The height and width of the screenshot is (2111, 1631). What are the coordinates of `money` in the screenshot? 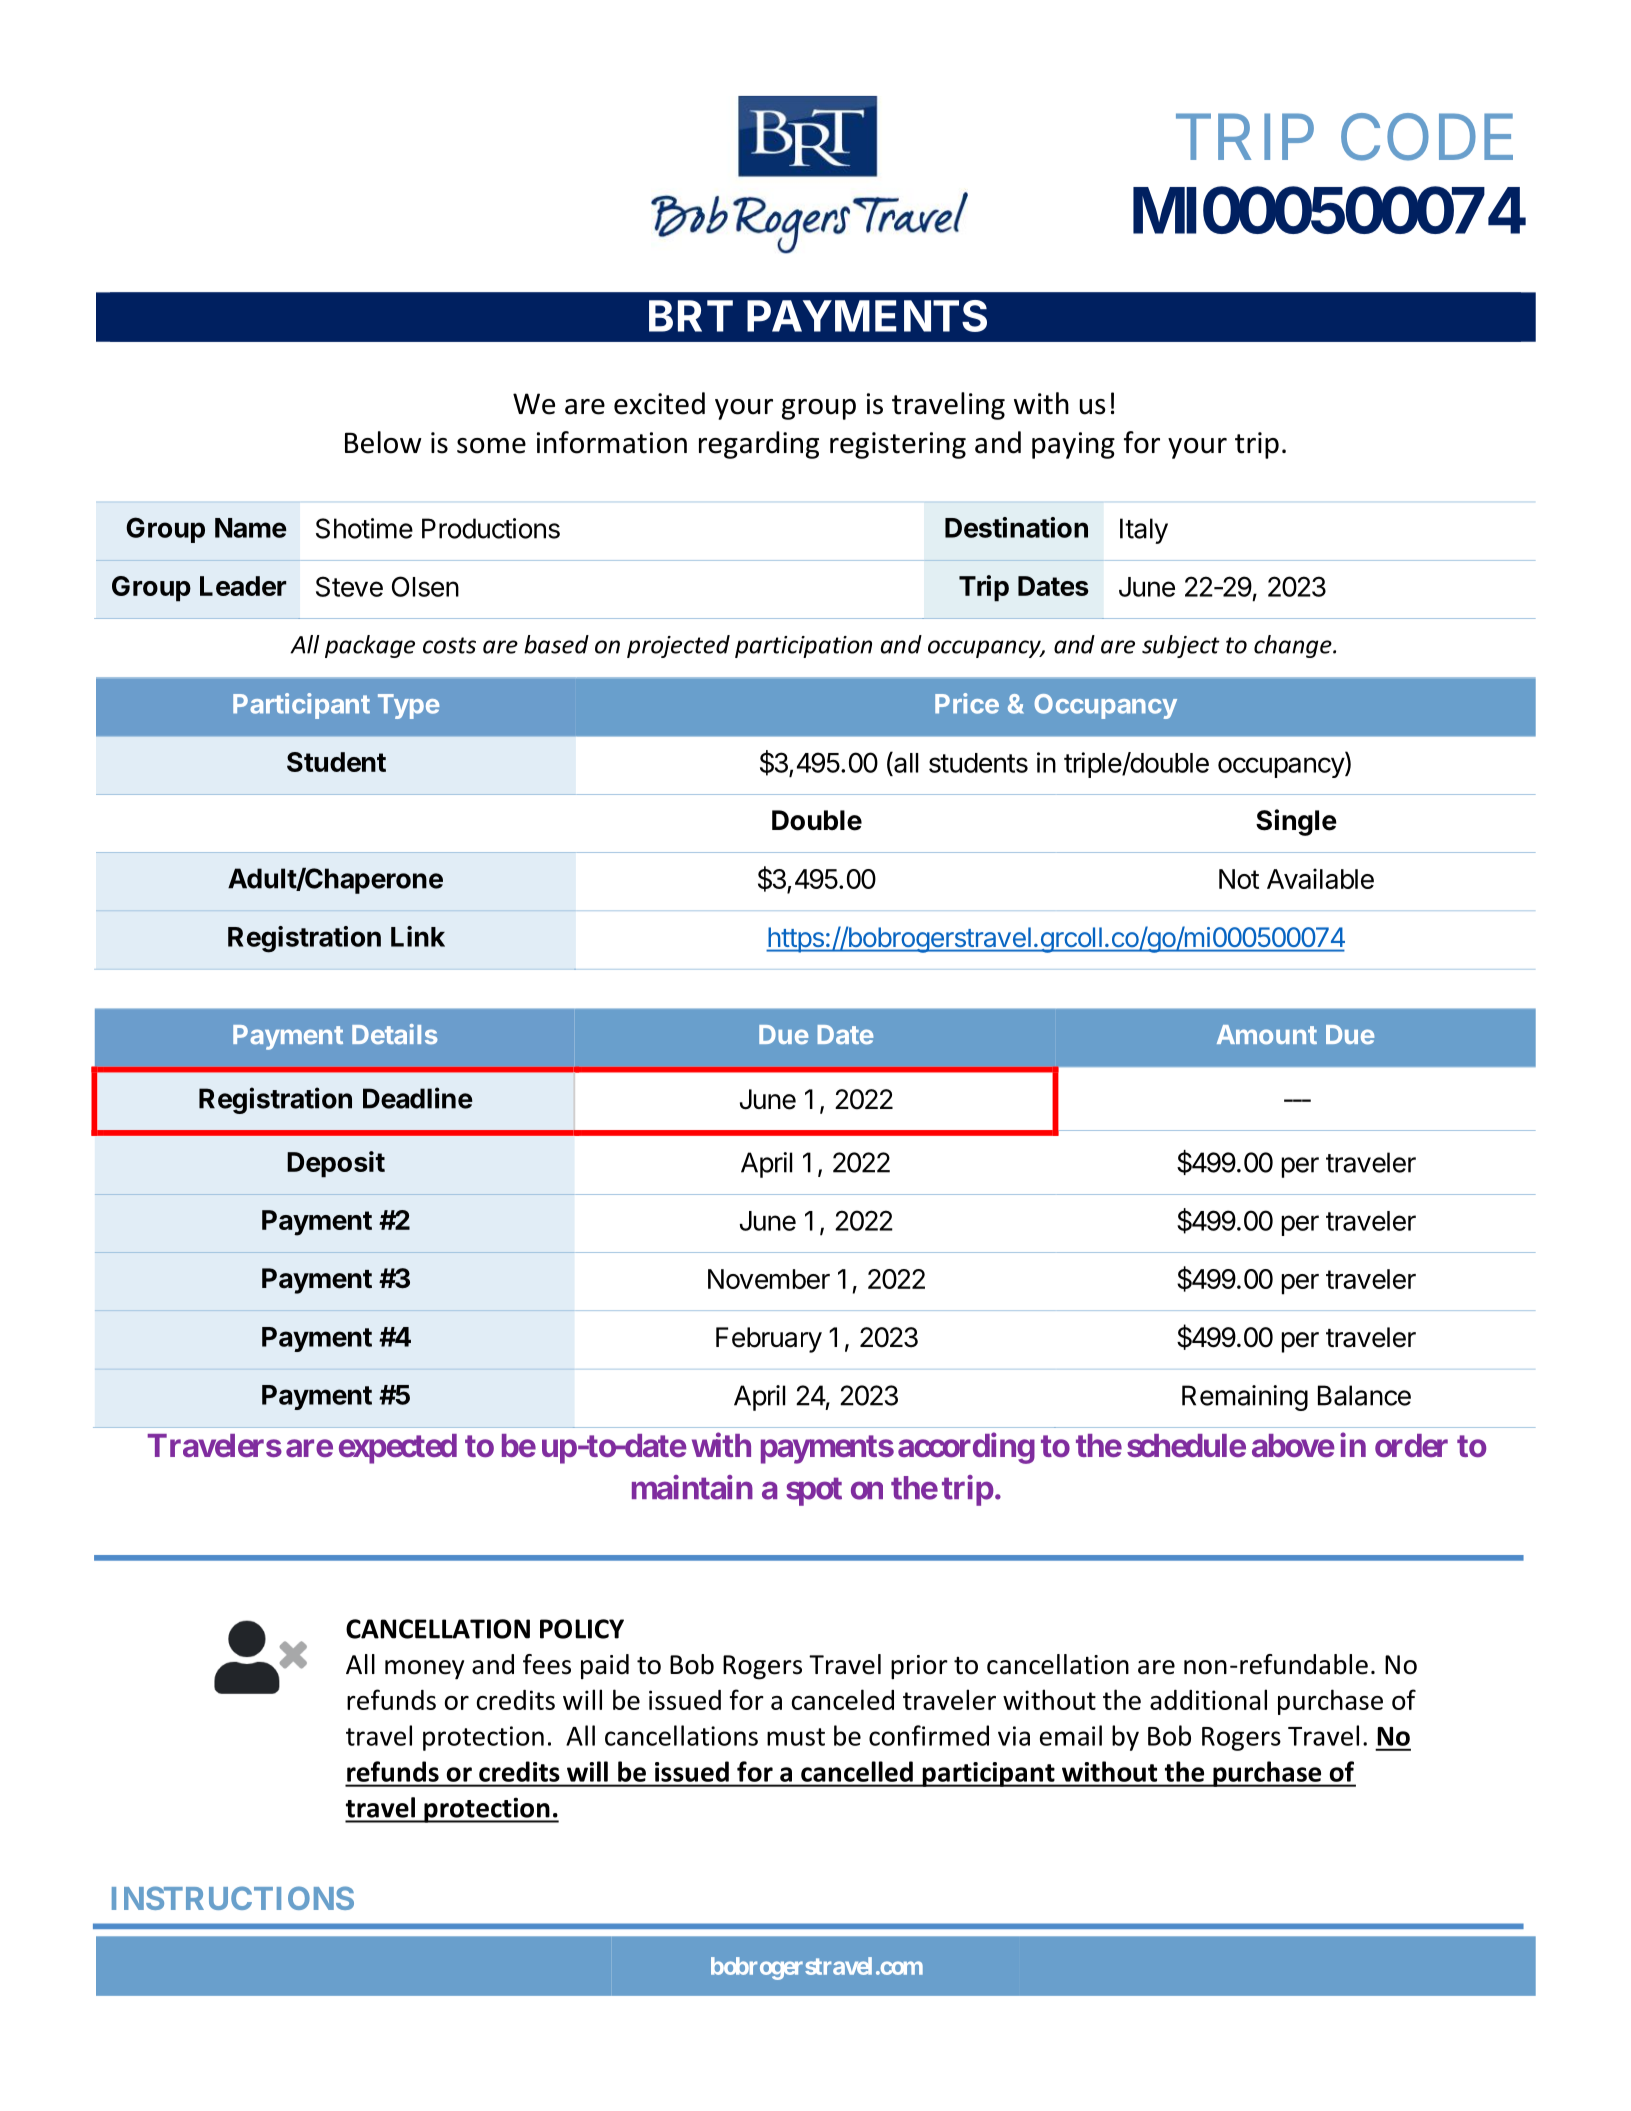 It's located at (424, 1670).
